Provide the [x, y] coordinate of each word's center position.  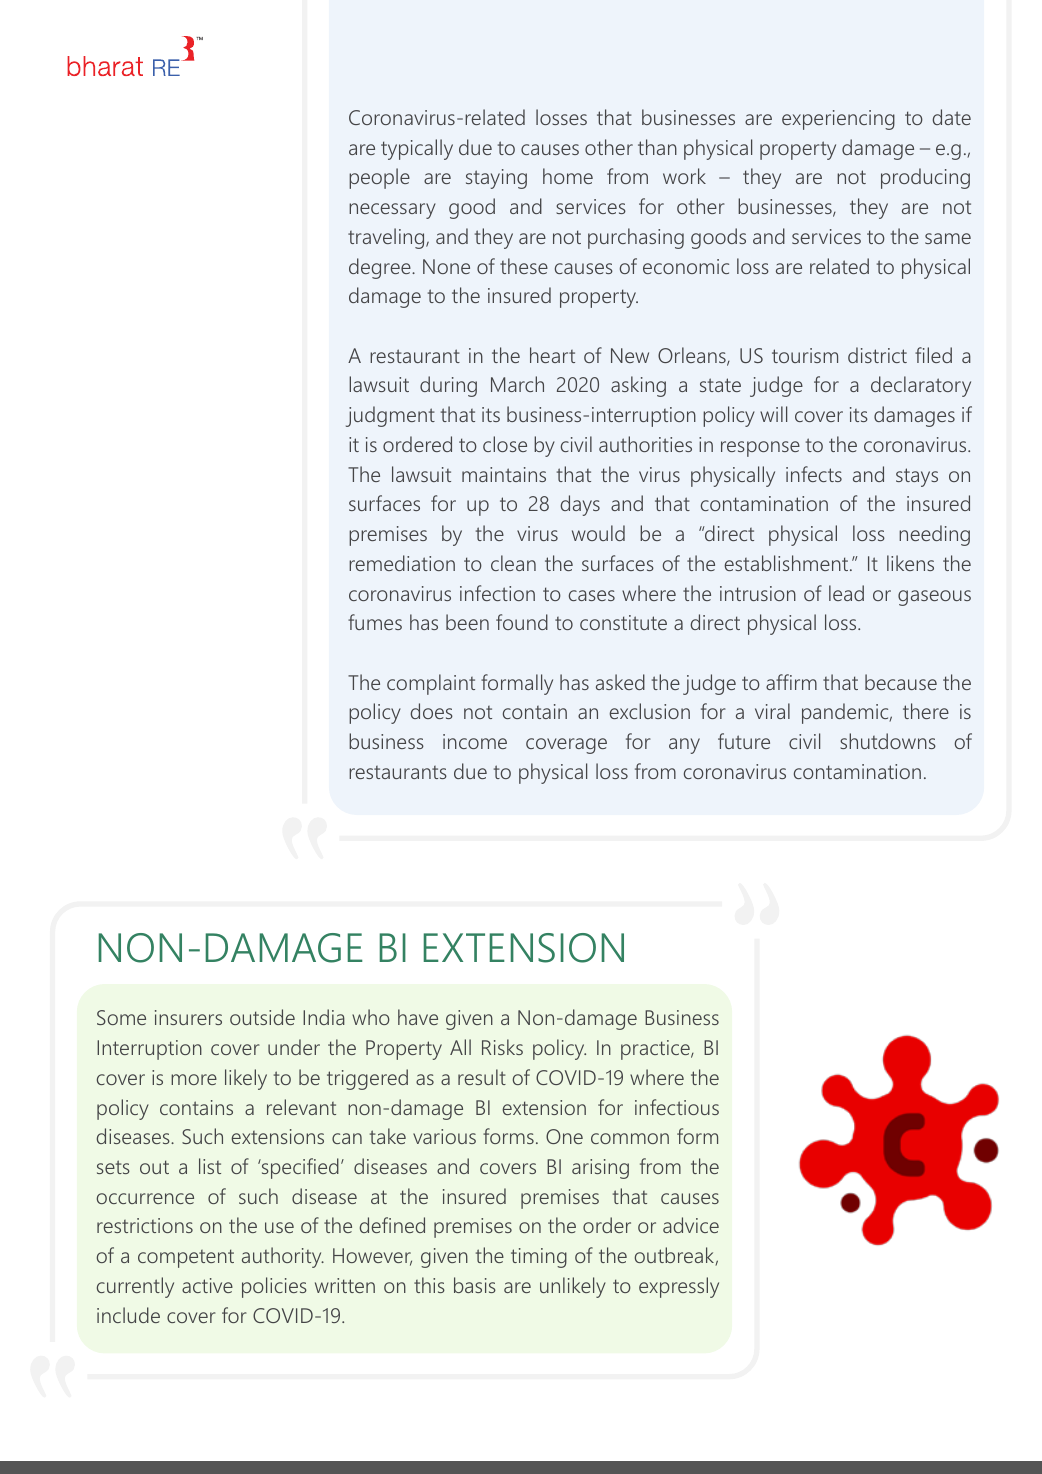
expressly [679, 1287]
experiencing [838, 120]
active [207, 1285]
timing [539, 1258]
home [568, 176]
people [379, 178]
